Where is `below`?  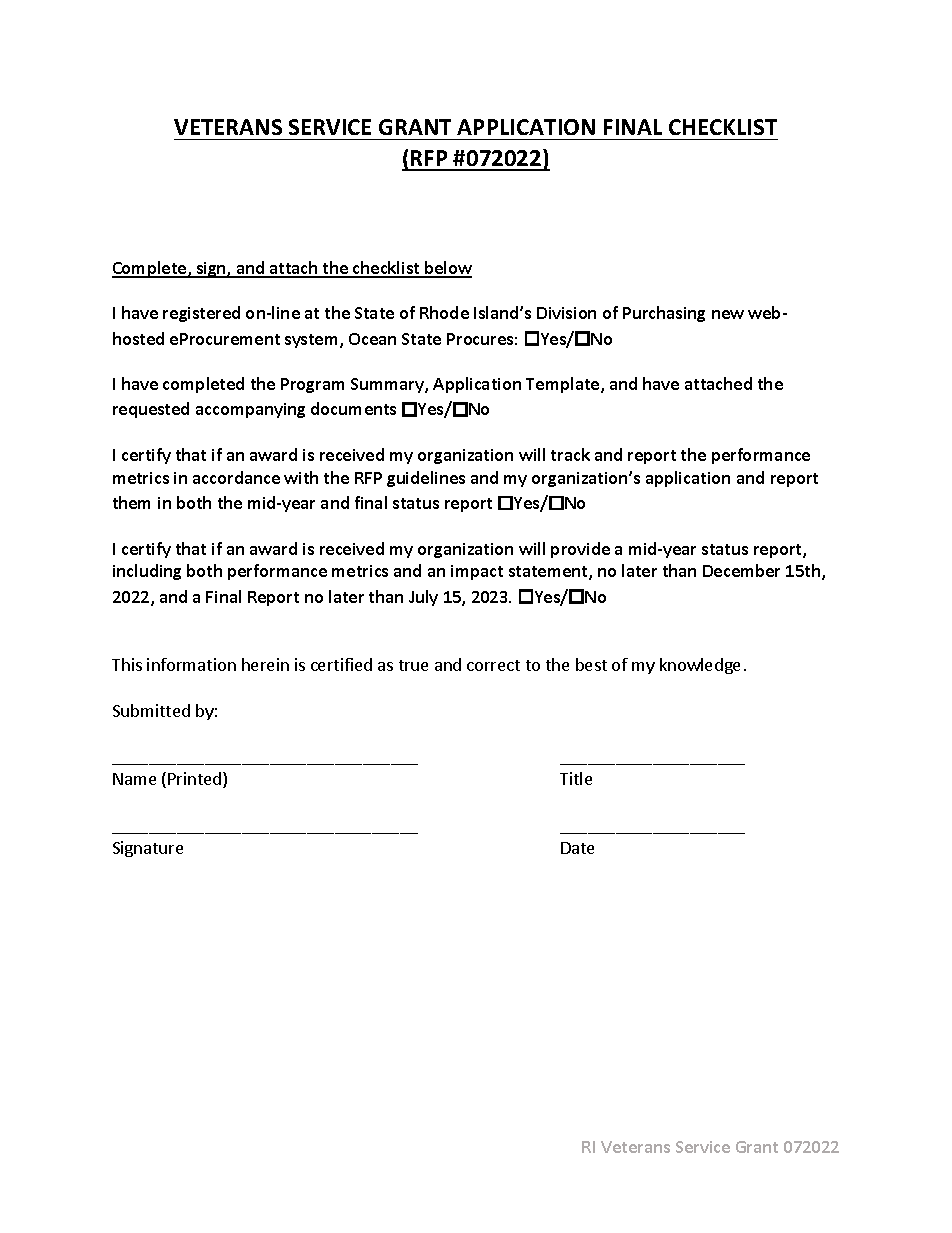 below is located at coordinates (447, 269).
